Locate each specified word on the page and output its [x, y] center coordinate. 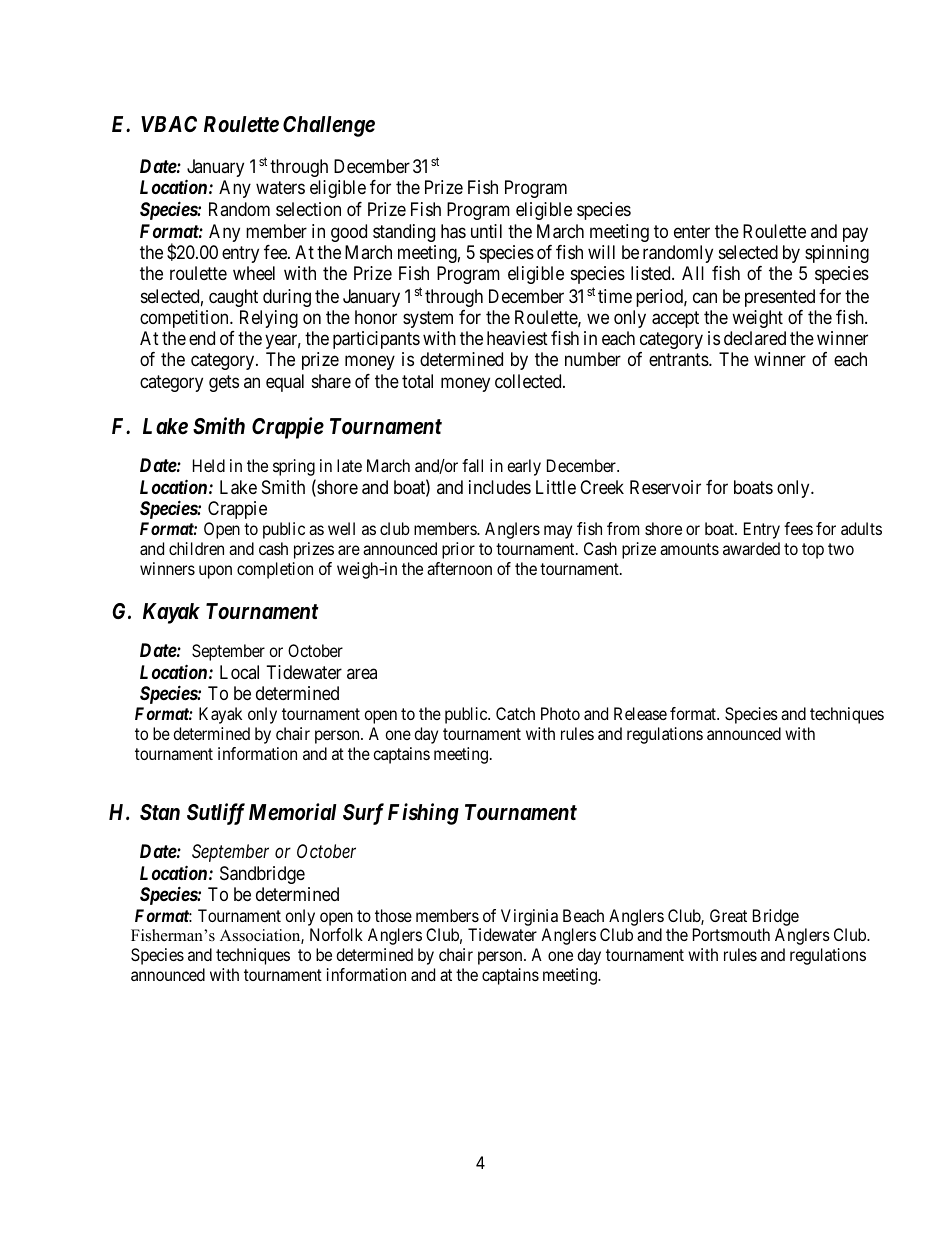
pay [855, 234]
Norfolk [336, 934]
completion [275, 570]
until [486, 231]
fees [798, 528]
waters [280, 187]
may [558, 532]
